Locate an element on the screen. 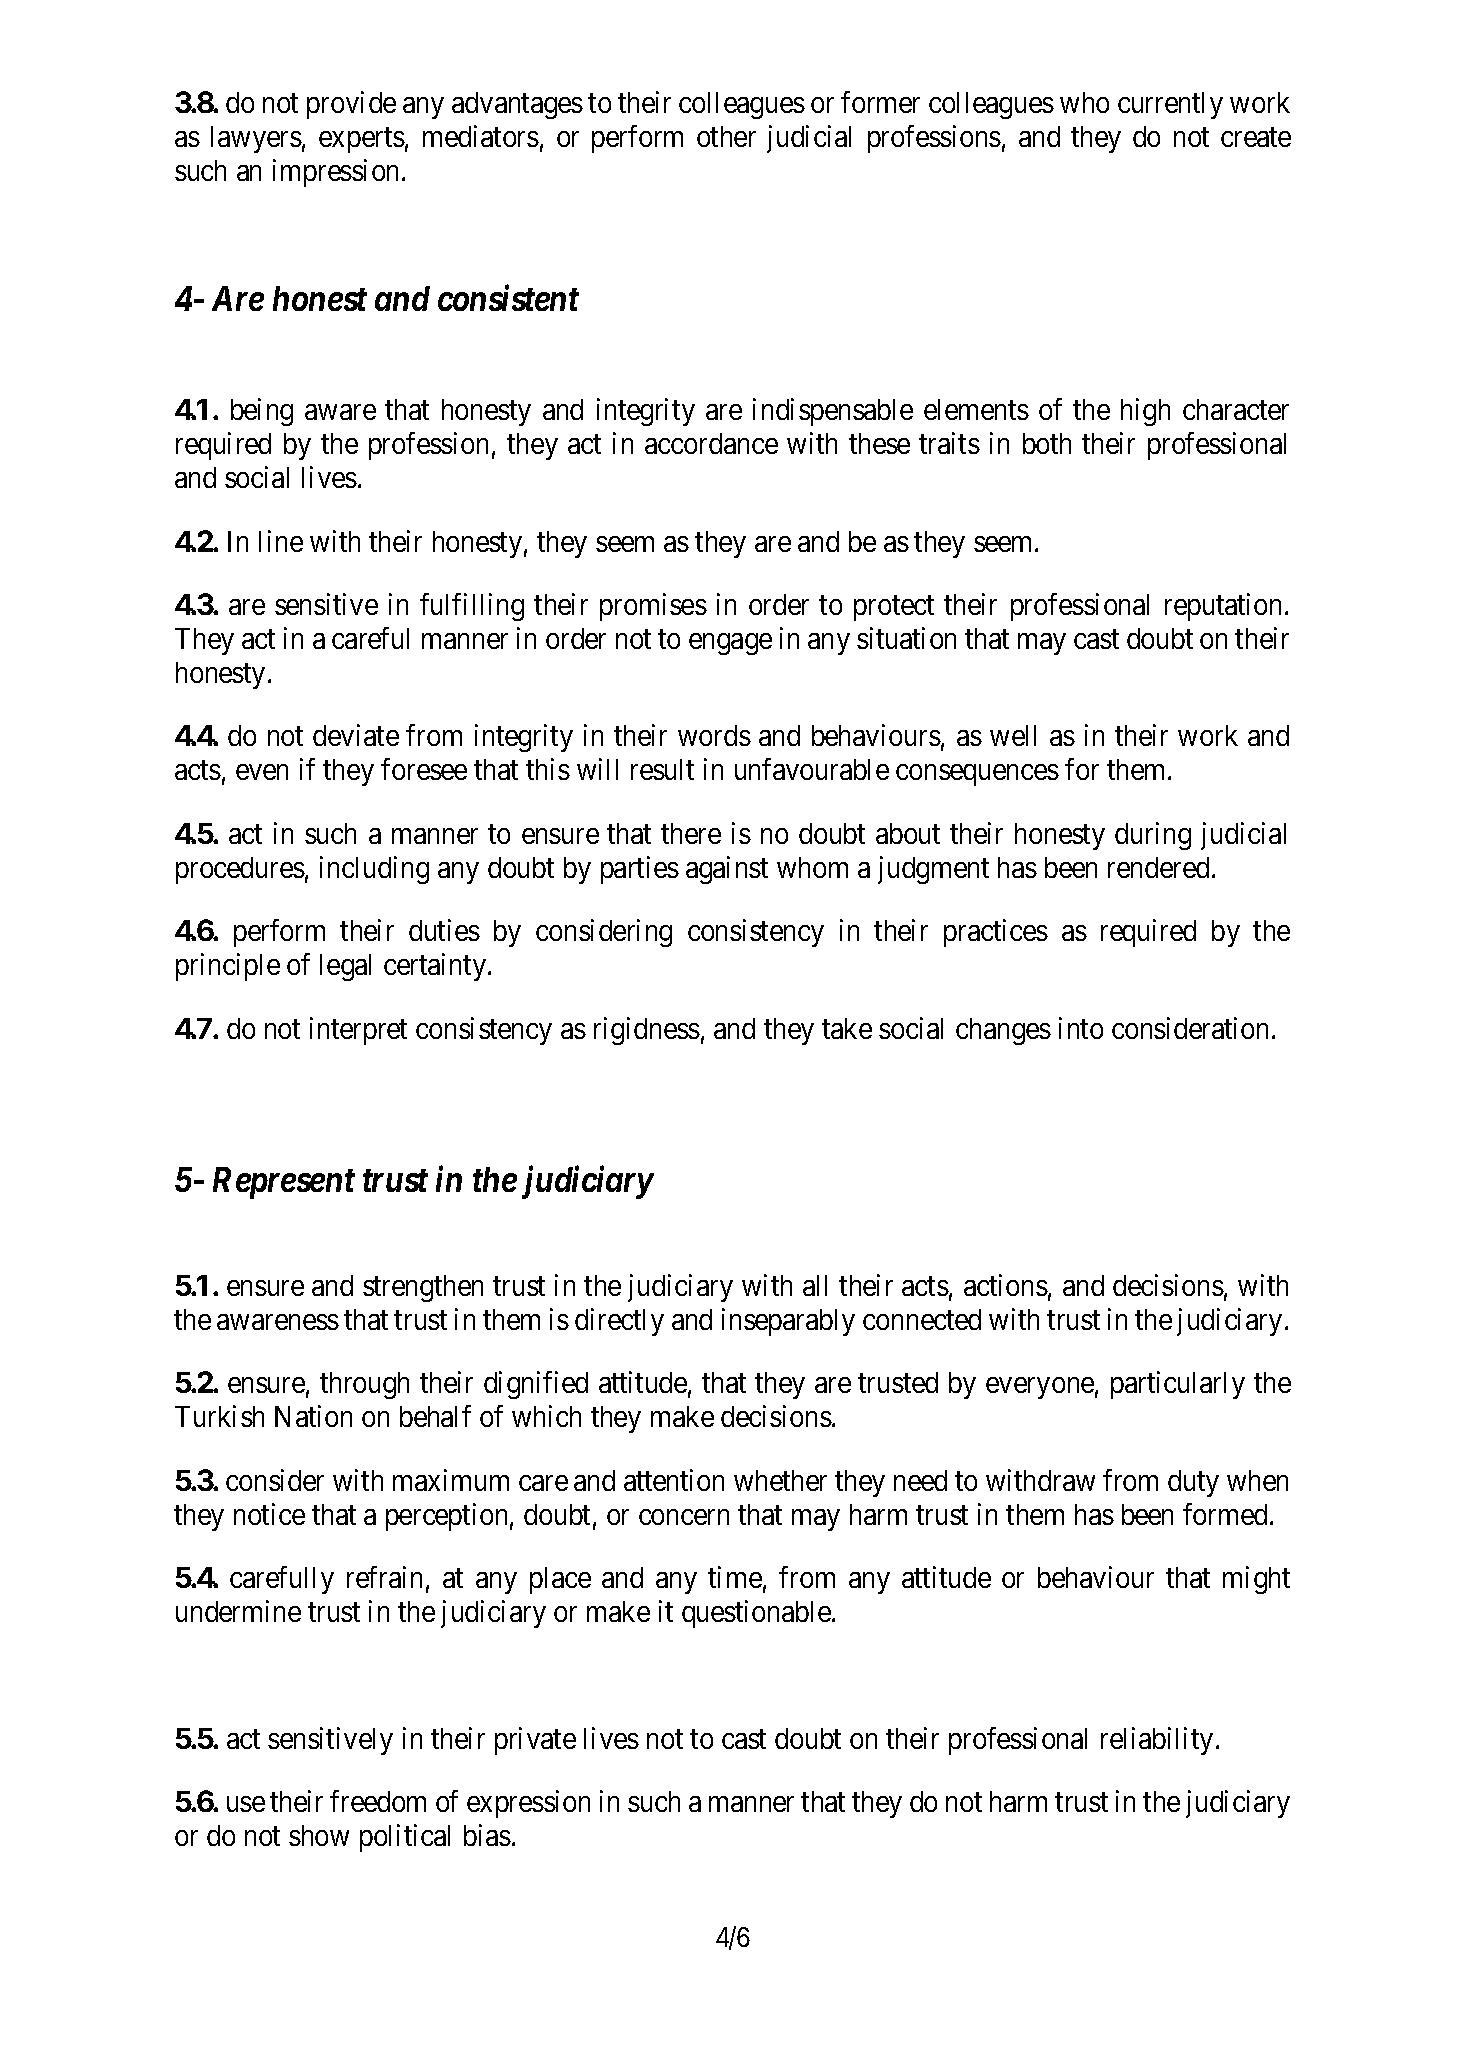 The height and width of the screenshot is (2071, 1465). currently is located at coordinates (1170, 105).
